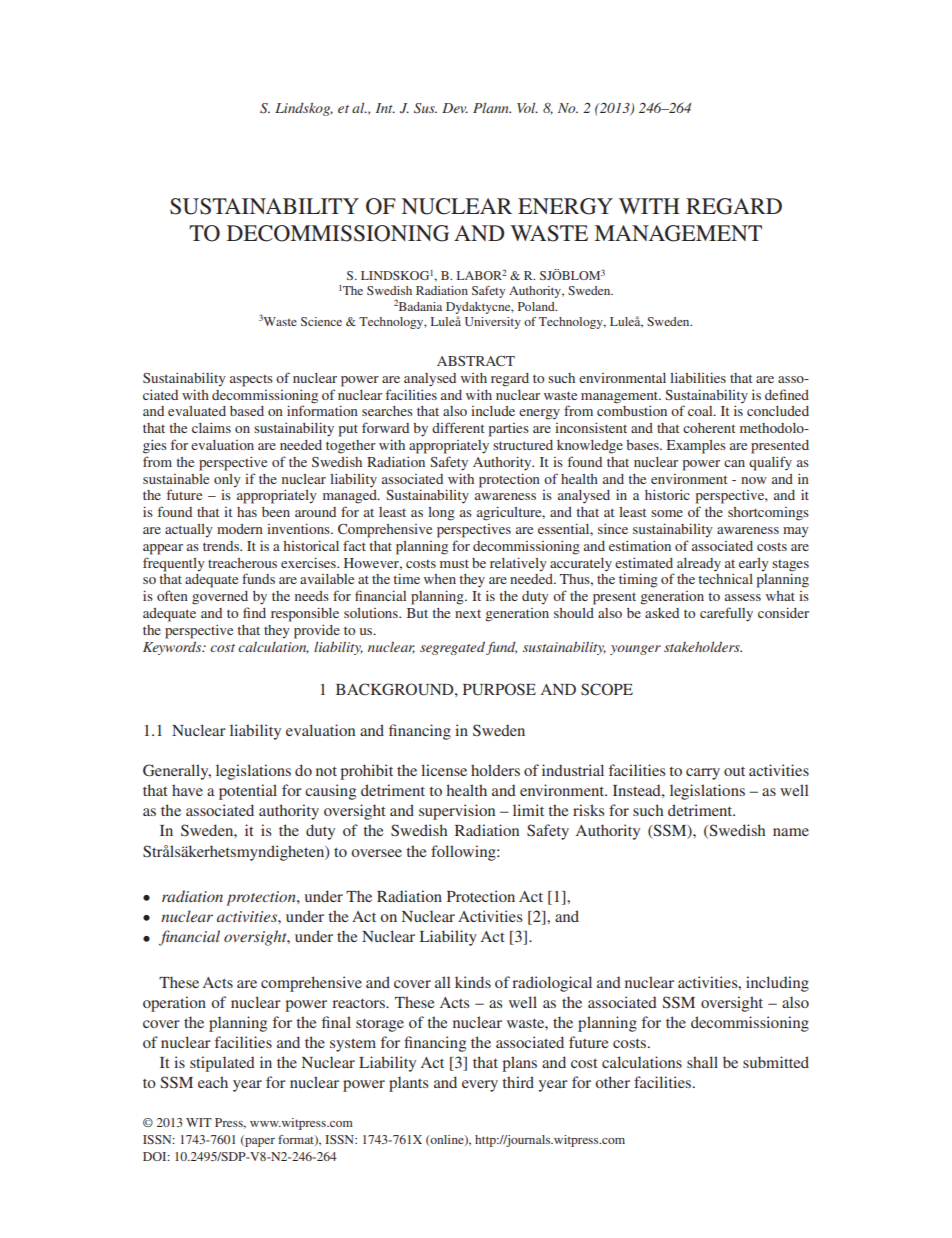  Describe the element at coordinates (444, 770) in the document. I see `license` at that location.
